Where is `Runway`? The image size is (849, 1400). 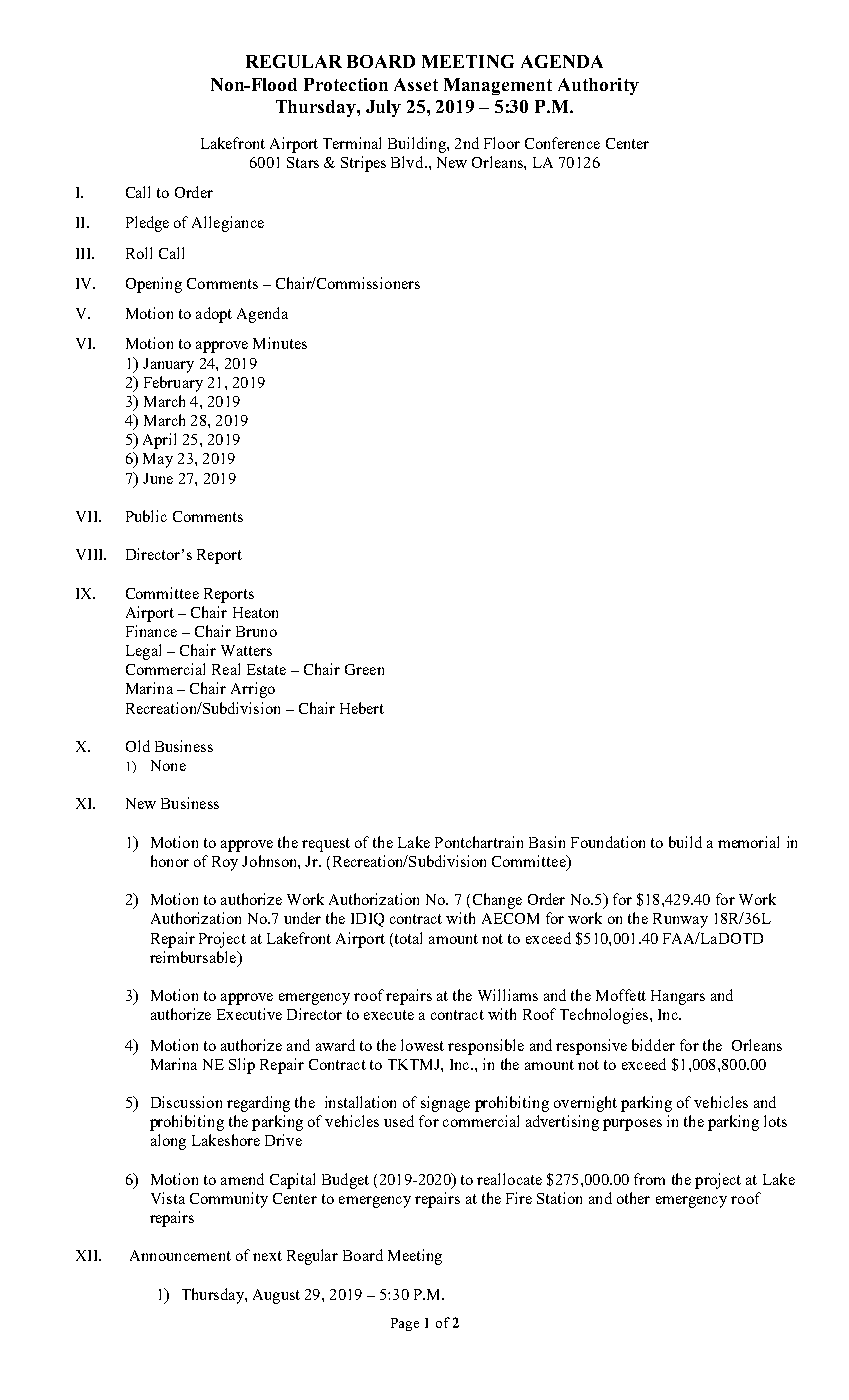
Runway is located at coordinates (680, 920).
